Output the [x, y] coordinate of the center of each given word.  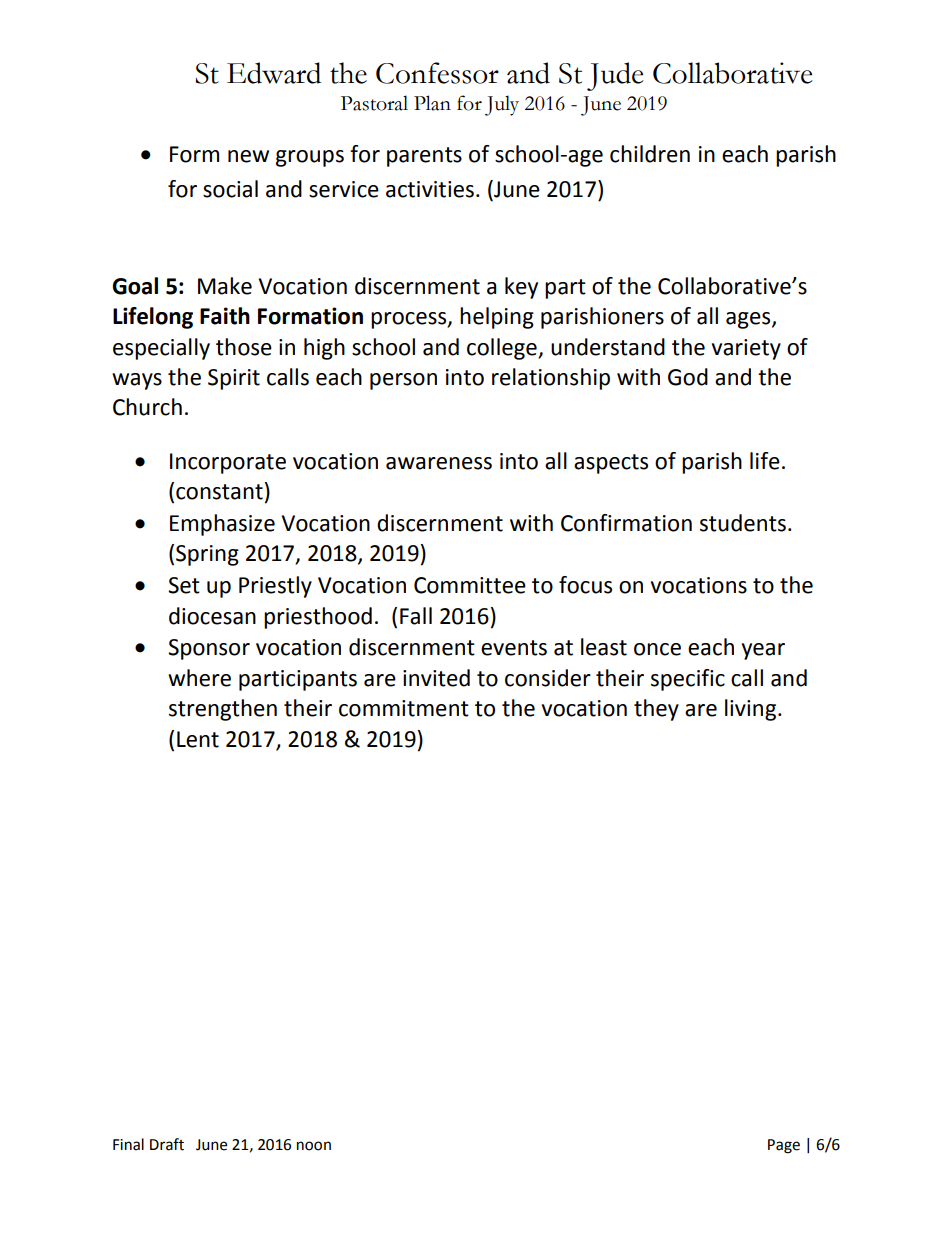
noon [314, 1146]
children [650, 154]
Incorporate [228, 463]
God [688, 377]
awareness [439, 463]
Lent [198, 739]
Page [784, 1146]
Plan [432, 103]
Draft [167, 1144]
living [750, 710]
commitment [404, 708]
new [248, 156]
